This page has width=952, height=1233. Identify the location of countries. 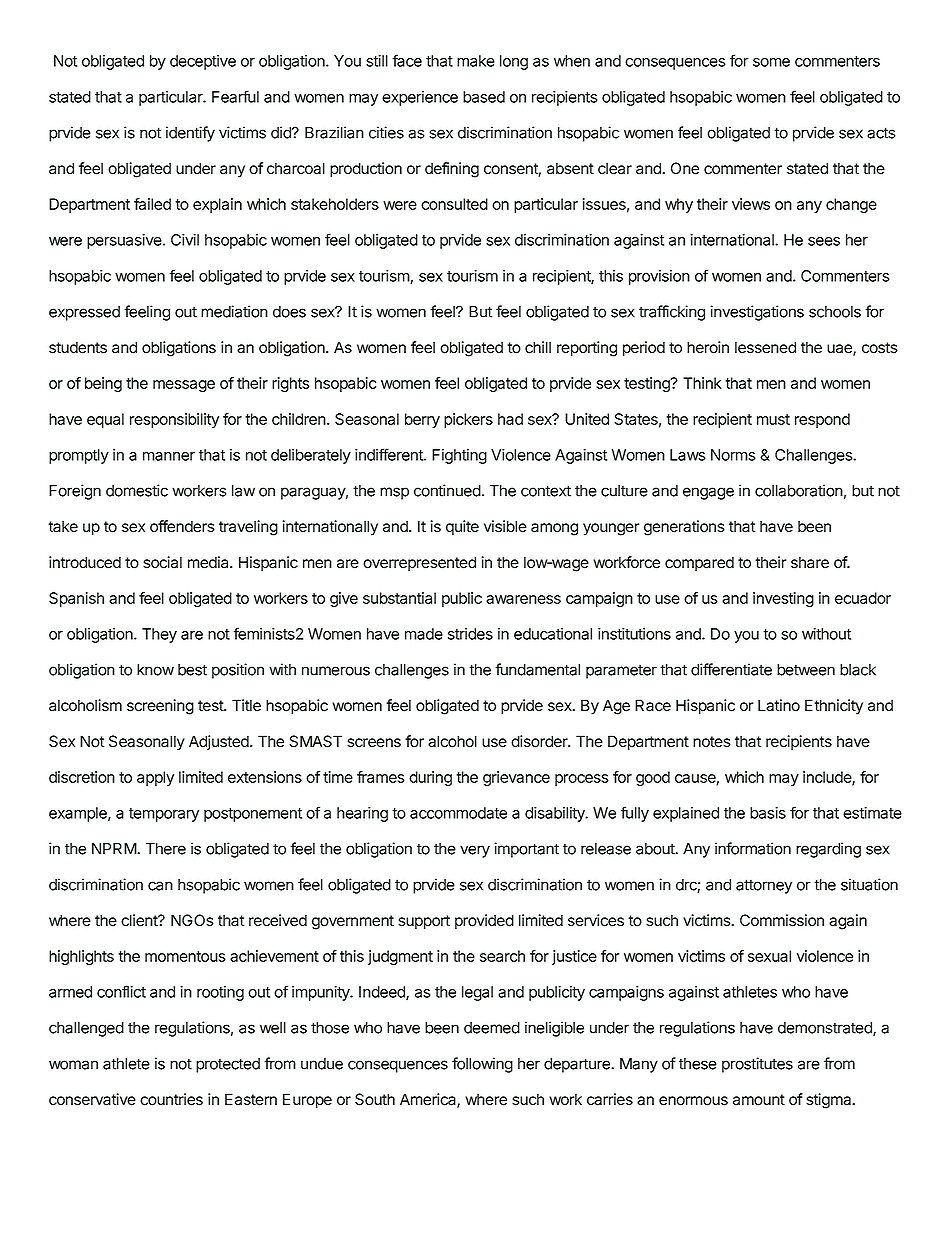
(171, 1099).
